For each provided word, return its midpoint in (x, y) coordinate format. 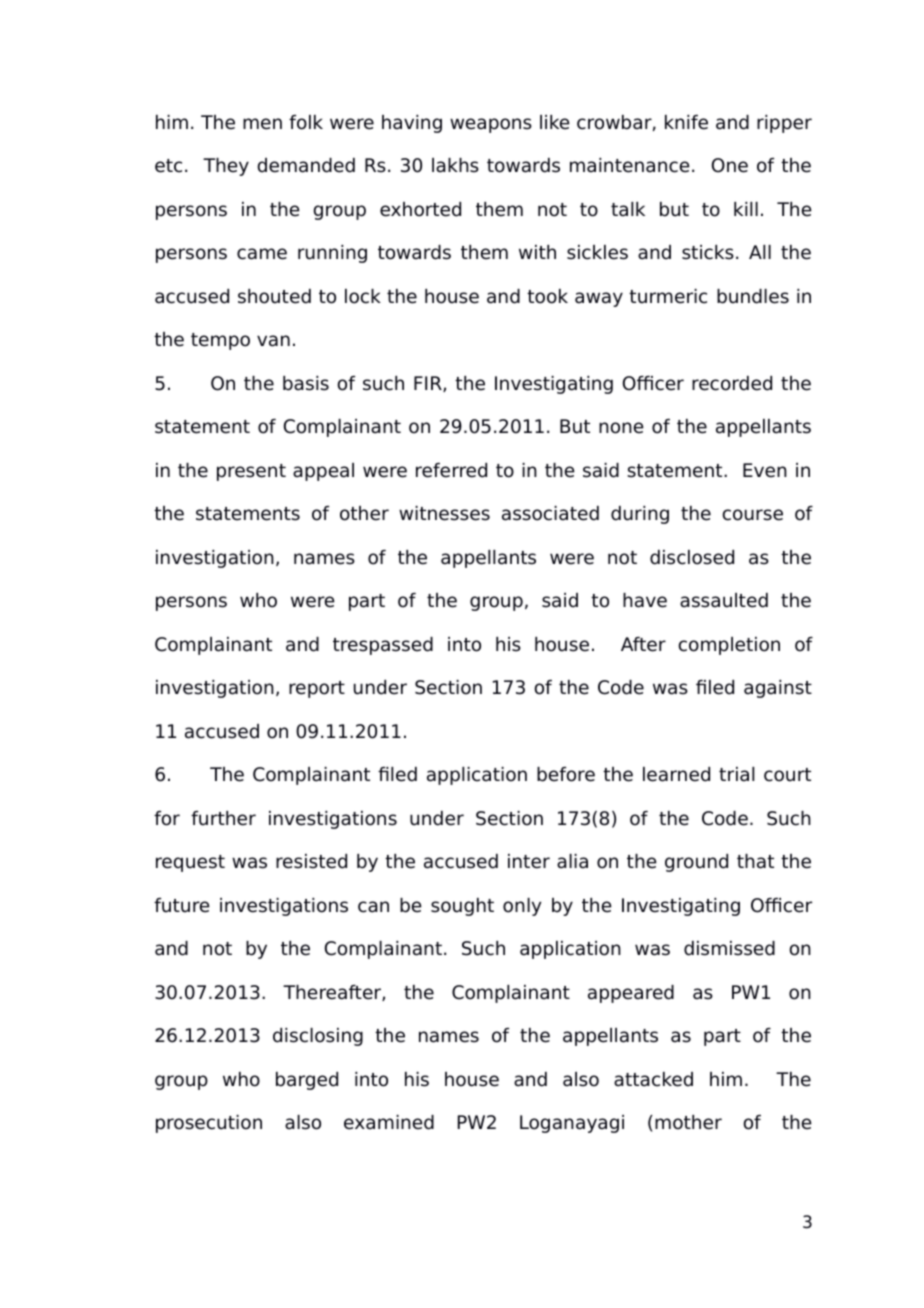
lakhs (455, 165)
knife (686, 122)
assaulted (724, 600)
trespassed (383, 646)
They (226, 167)
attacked (653, 1079)
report (317, 689)
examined (389, 1122)
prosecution (209, 1124)
